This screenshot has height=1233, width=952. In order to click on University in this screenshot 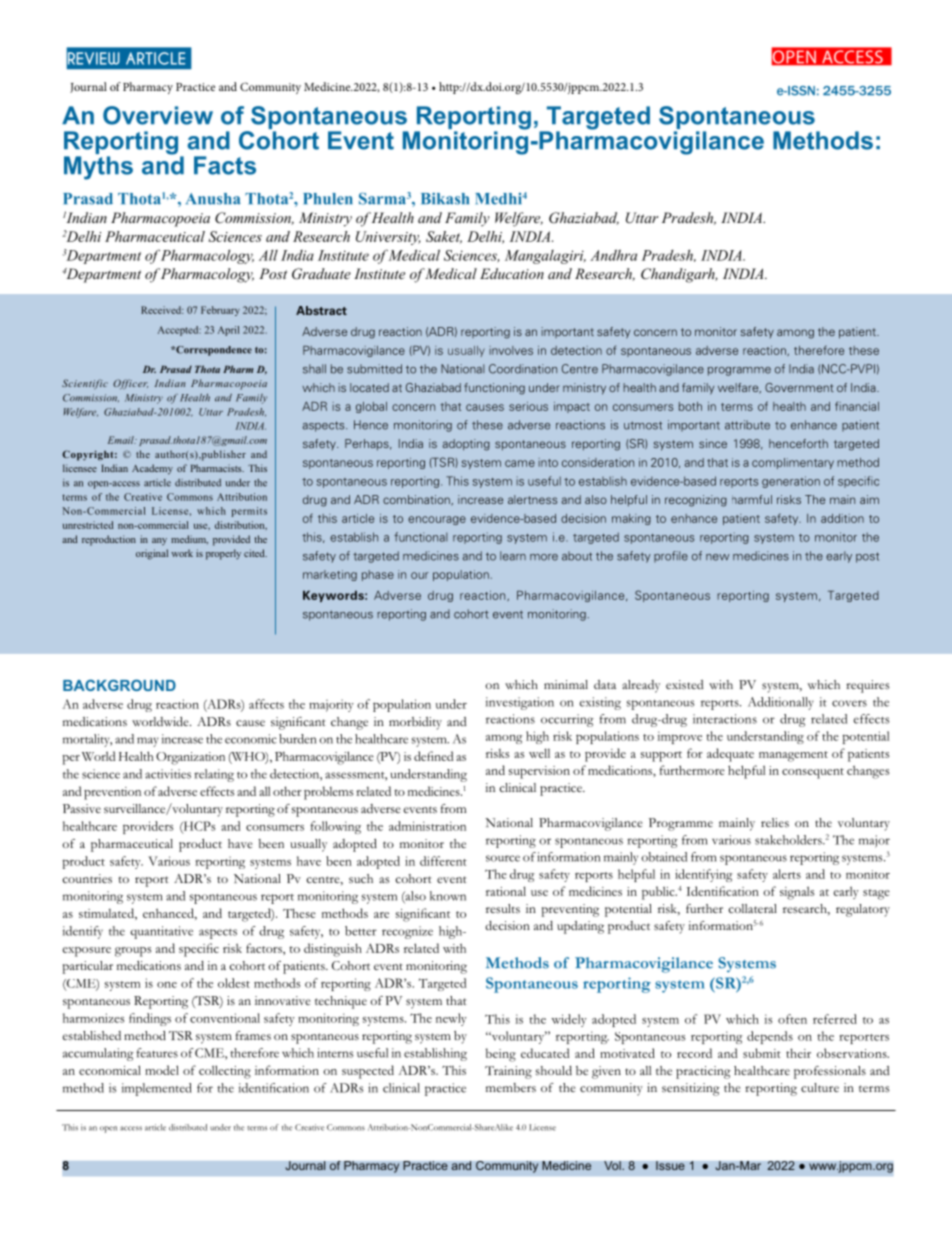, I will do `click(388, 238)`.
